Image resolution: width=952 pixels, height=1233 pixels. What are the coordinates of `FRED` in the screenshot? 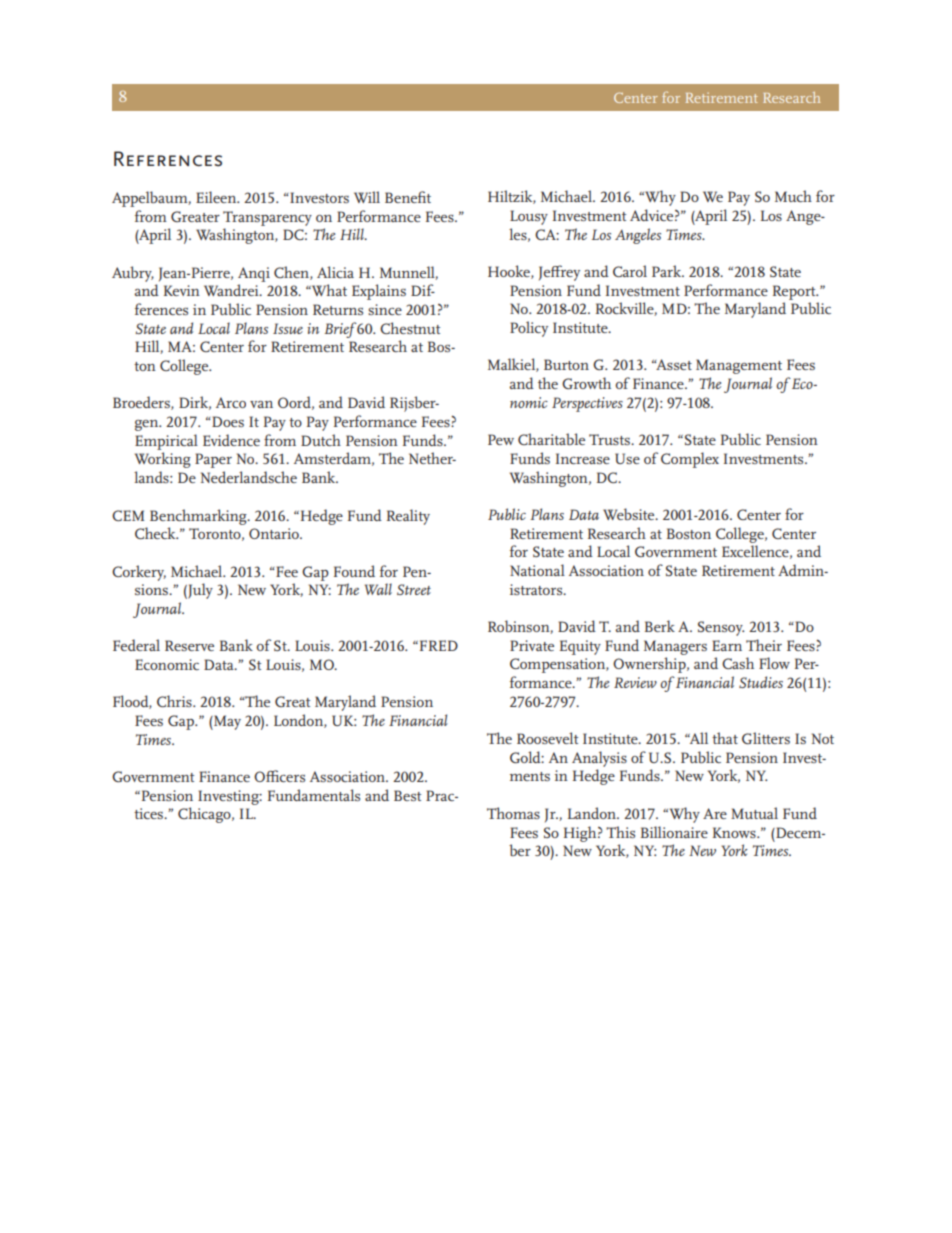 It's located at (437, 645).
